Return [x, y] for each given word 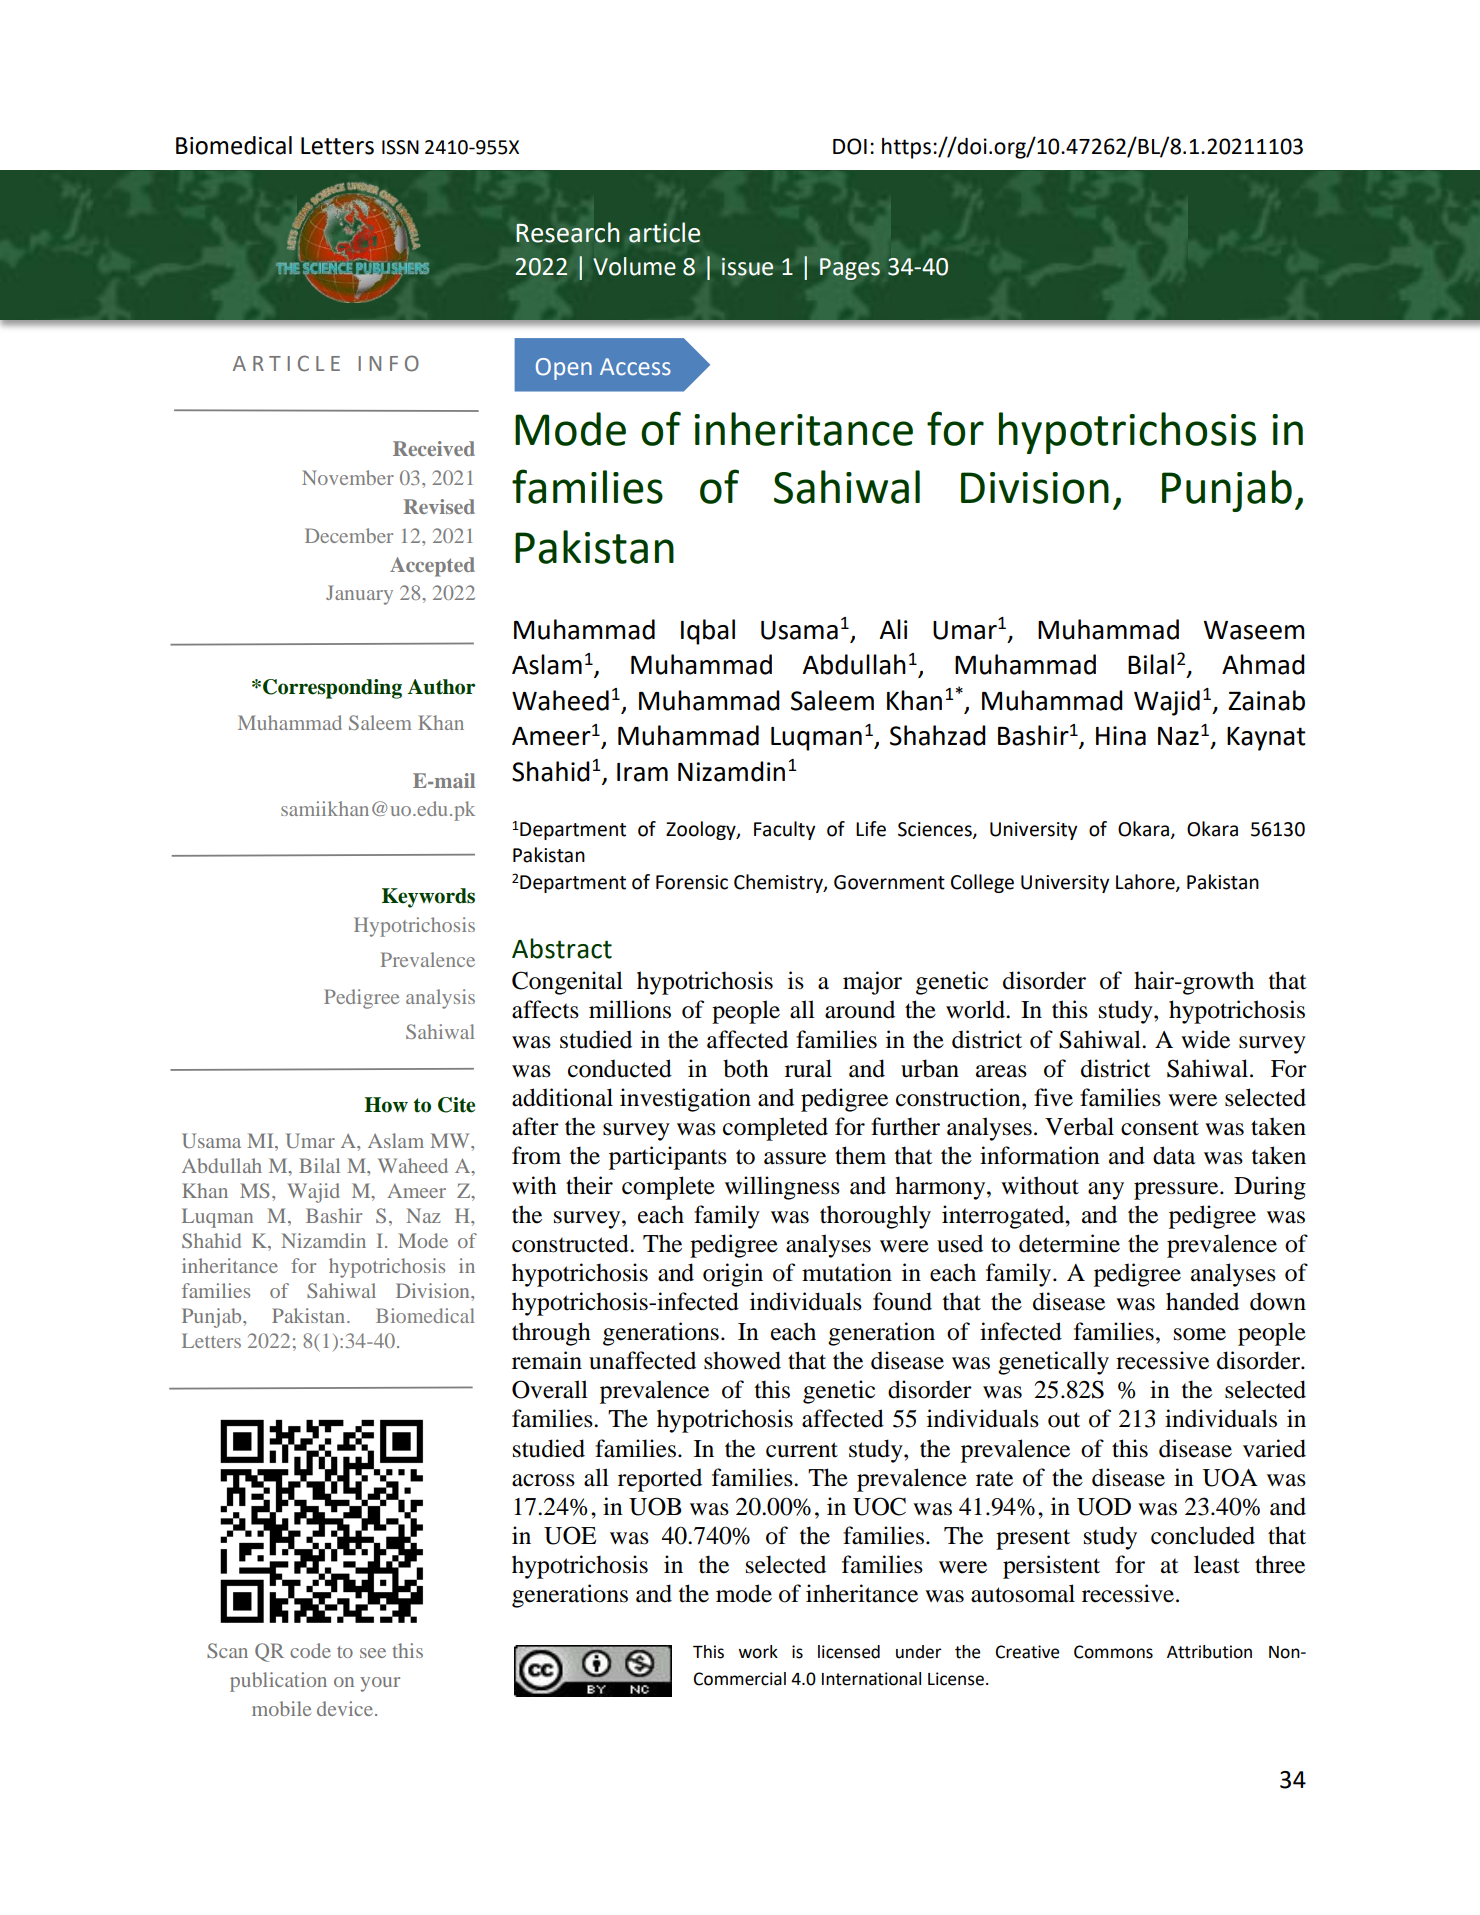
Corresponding [332, 689]
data [1174, 1155]
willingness [782, 1188]
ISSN [400, 147]
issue [748, 267]
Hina [1121, 736]
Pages [850, 269]
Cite [456, 1105]
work [758, 1652]
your [380, 1684]
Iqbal [708, 632]
